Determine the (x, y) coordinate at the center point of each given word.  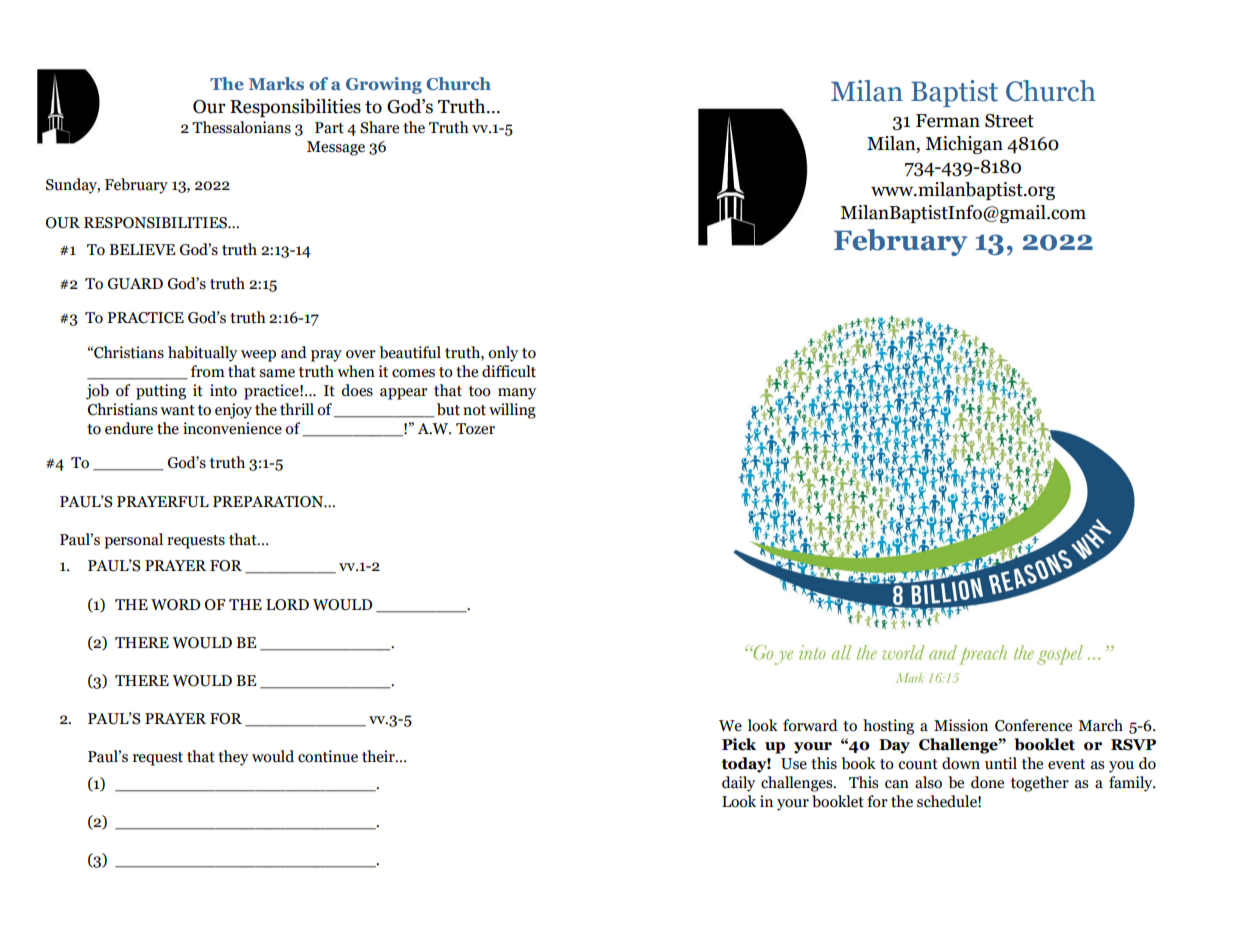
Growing (384, 85)
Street (1009, 121)
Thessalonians (241, 127)
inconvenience (232, 428)
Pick (739, 744)
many (517, 394)
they (233, 758)
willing (512, 411)
